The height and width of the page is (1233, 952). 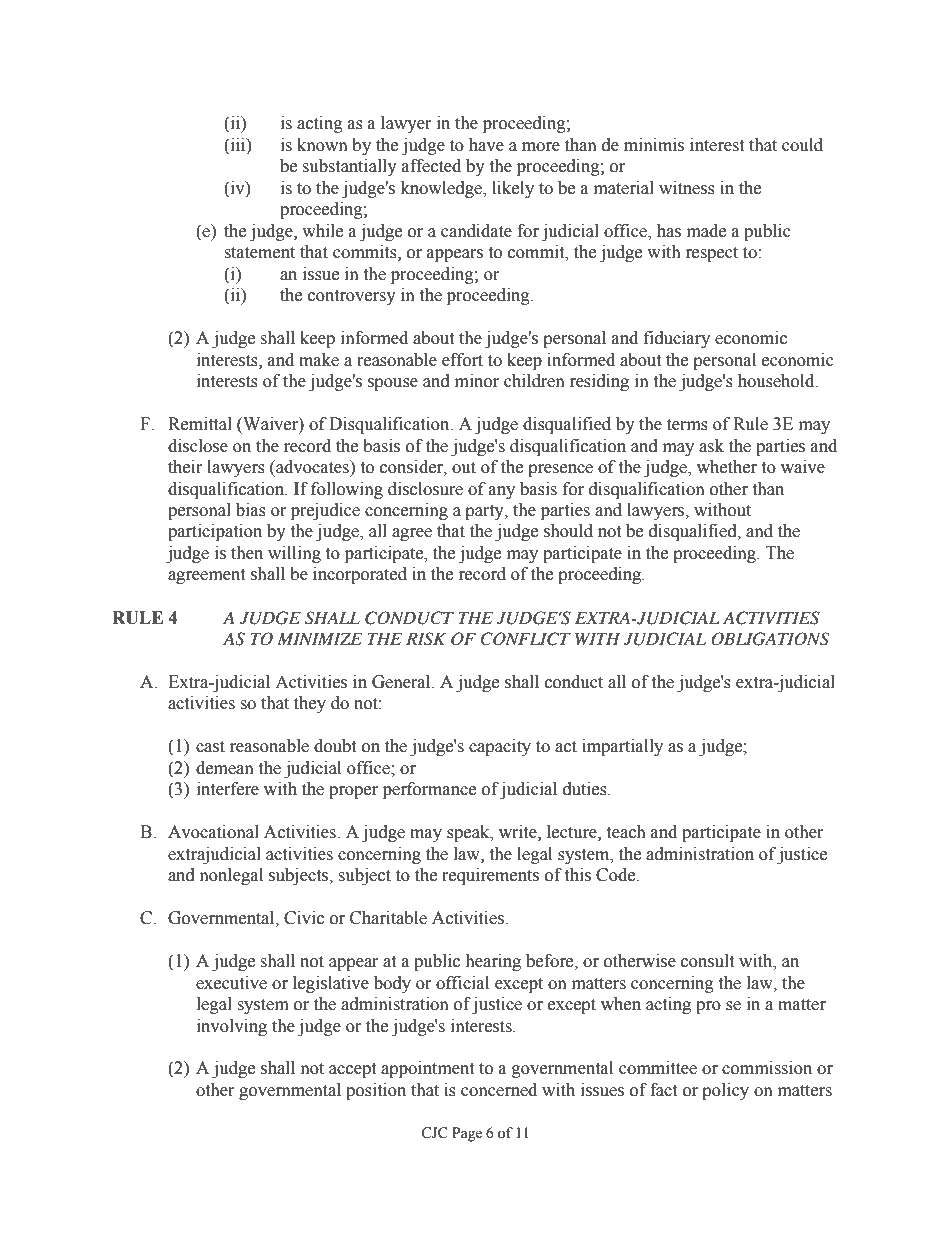 I want to click on MINIMIZE, so click(x=319, y=638).
